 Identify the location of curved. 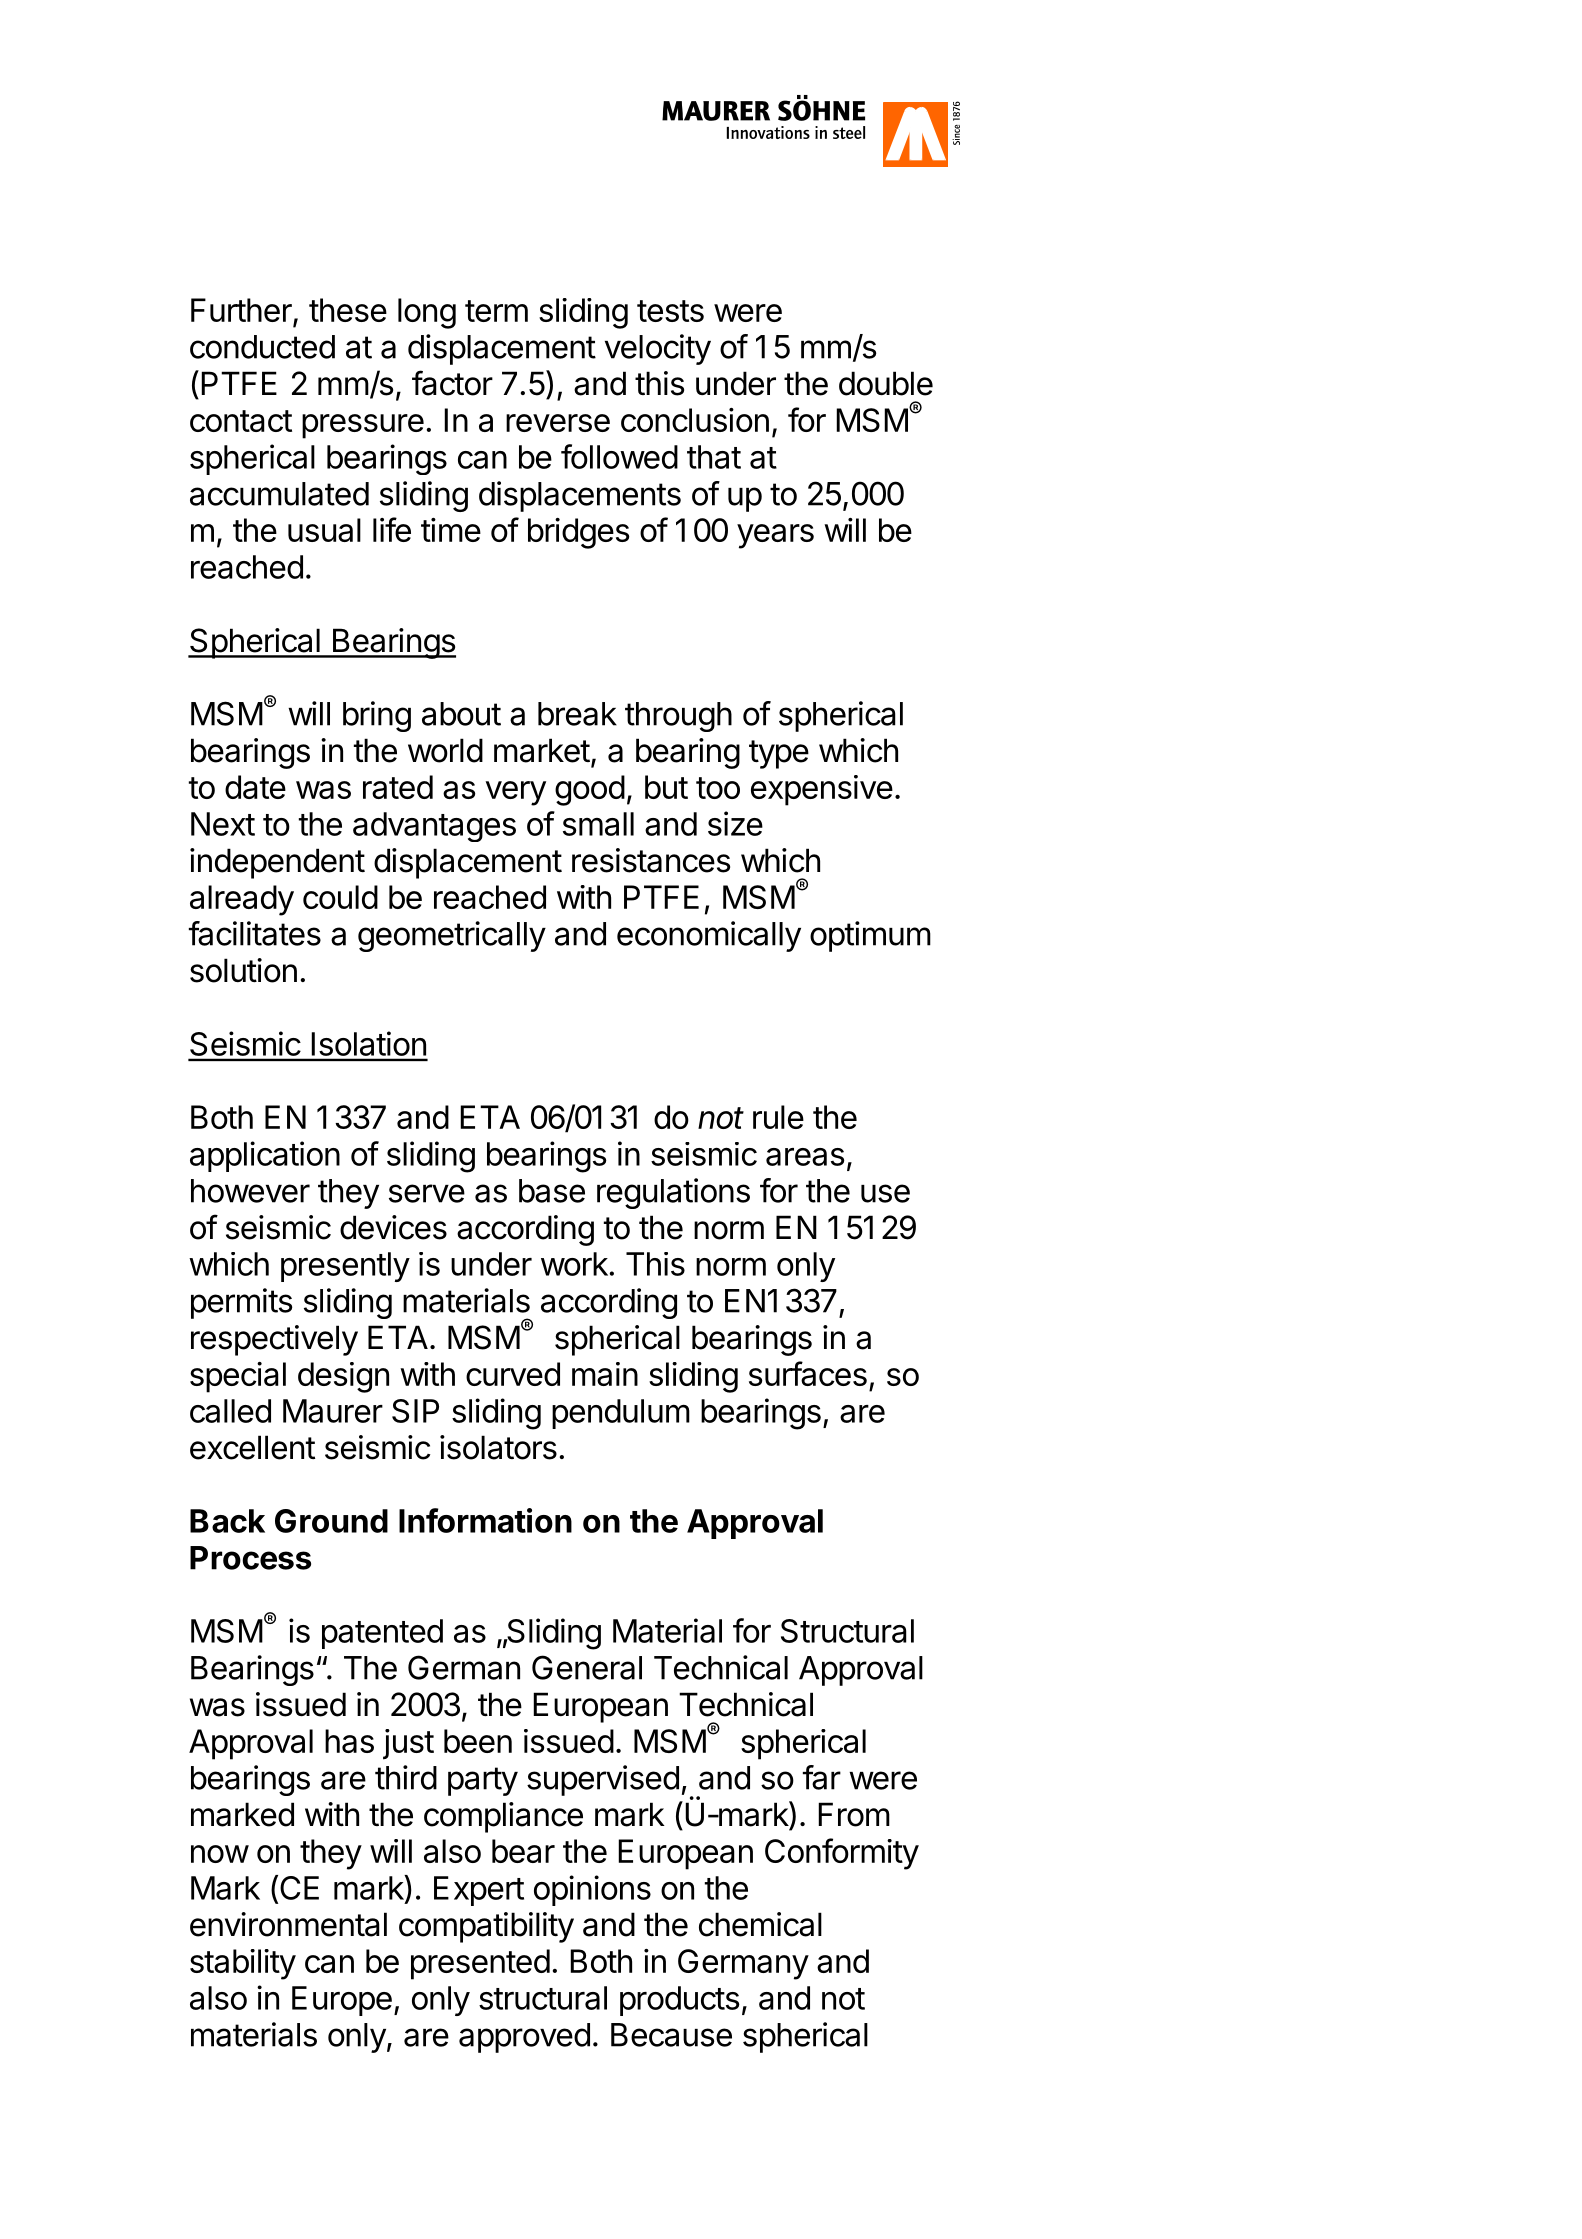
(513, 1374).
